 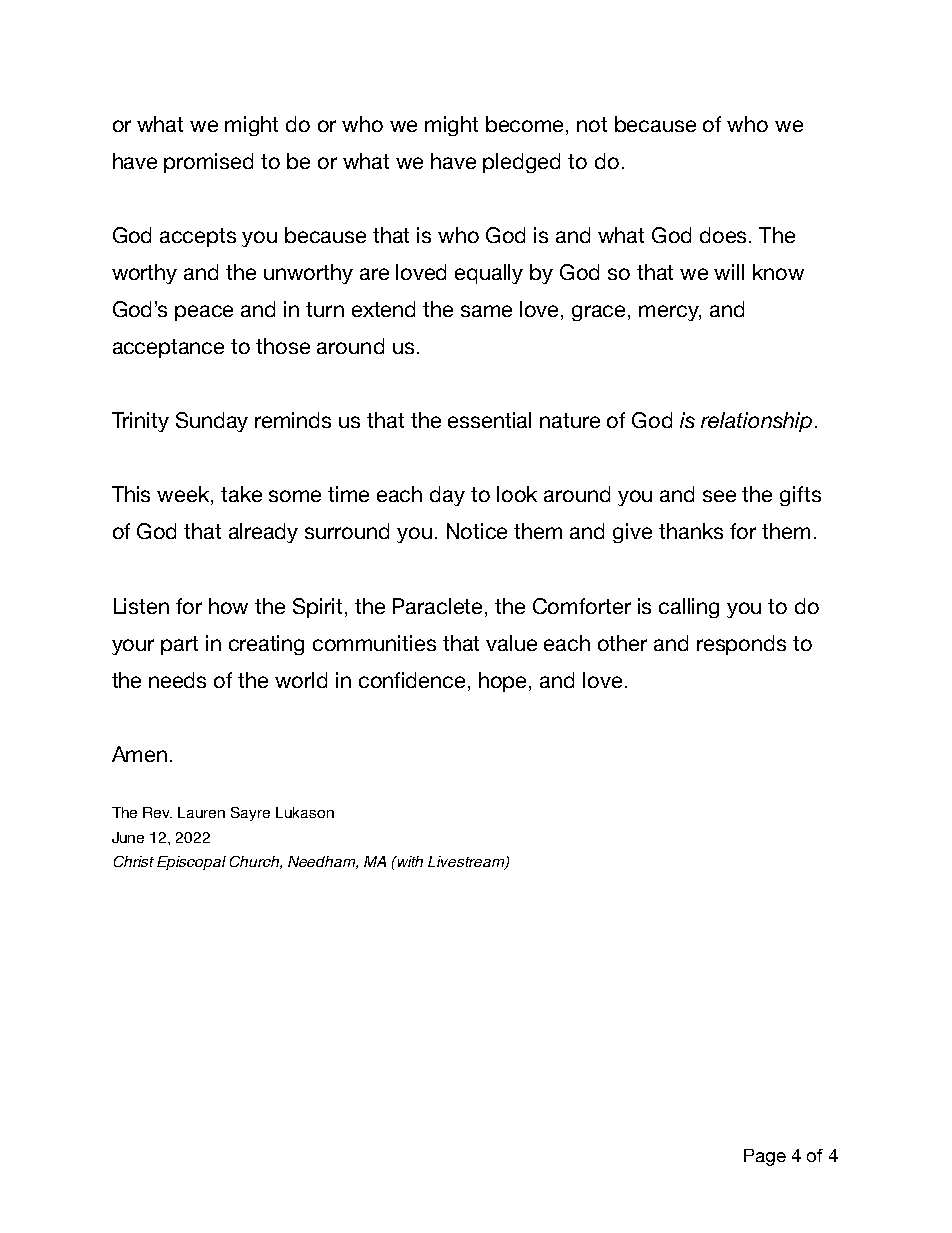 What do you see at coordinates (467, 863) in the screenshot?
I see `Livestream` at bounding box center [467, 863].
